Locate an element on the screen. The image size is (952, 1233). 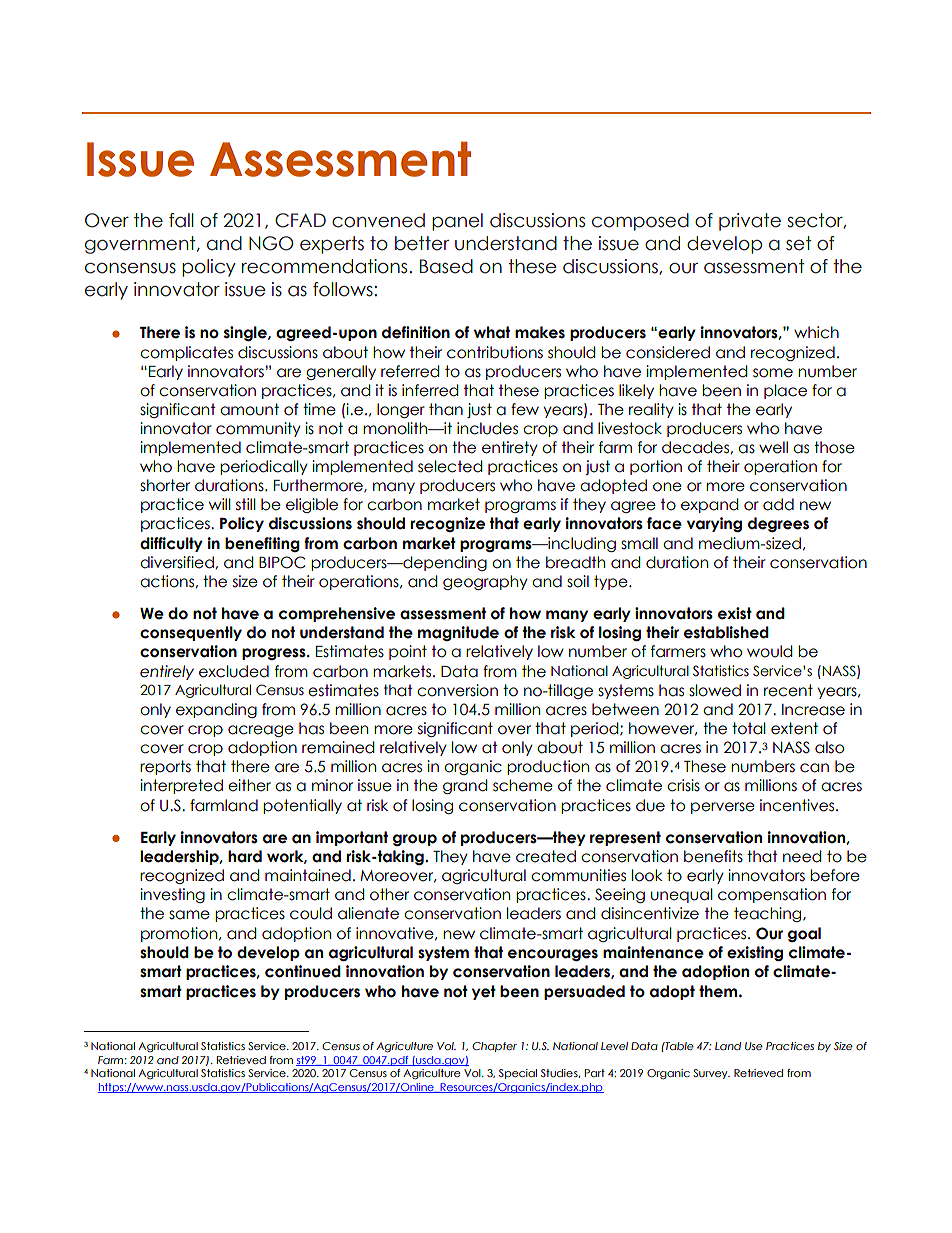
total is located at coordinates (749, 728).
